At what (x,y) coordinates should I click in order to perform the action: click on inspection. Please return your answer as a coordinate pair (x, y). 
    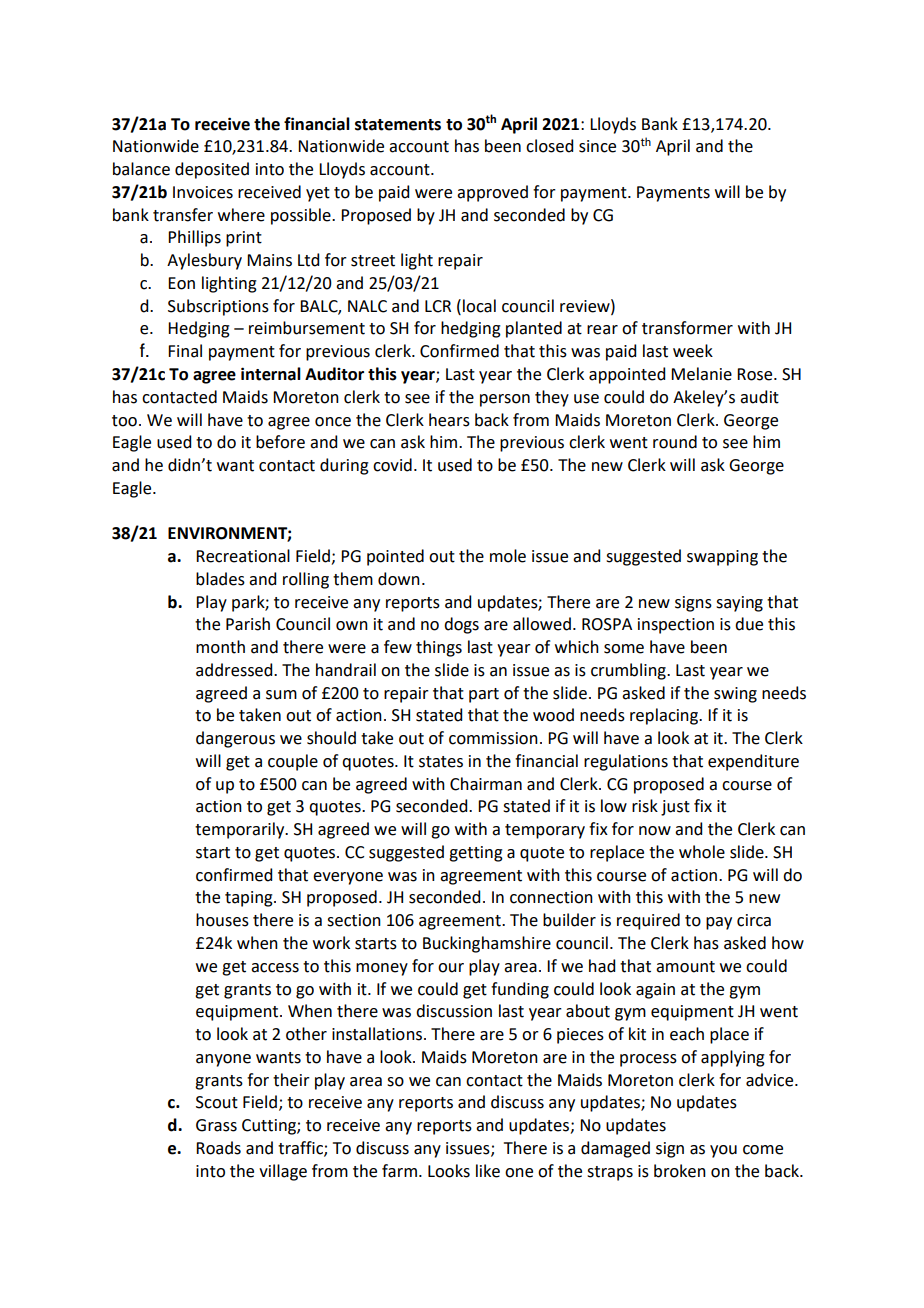
    Looking at the image, I should click on (676, 626).
